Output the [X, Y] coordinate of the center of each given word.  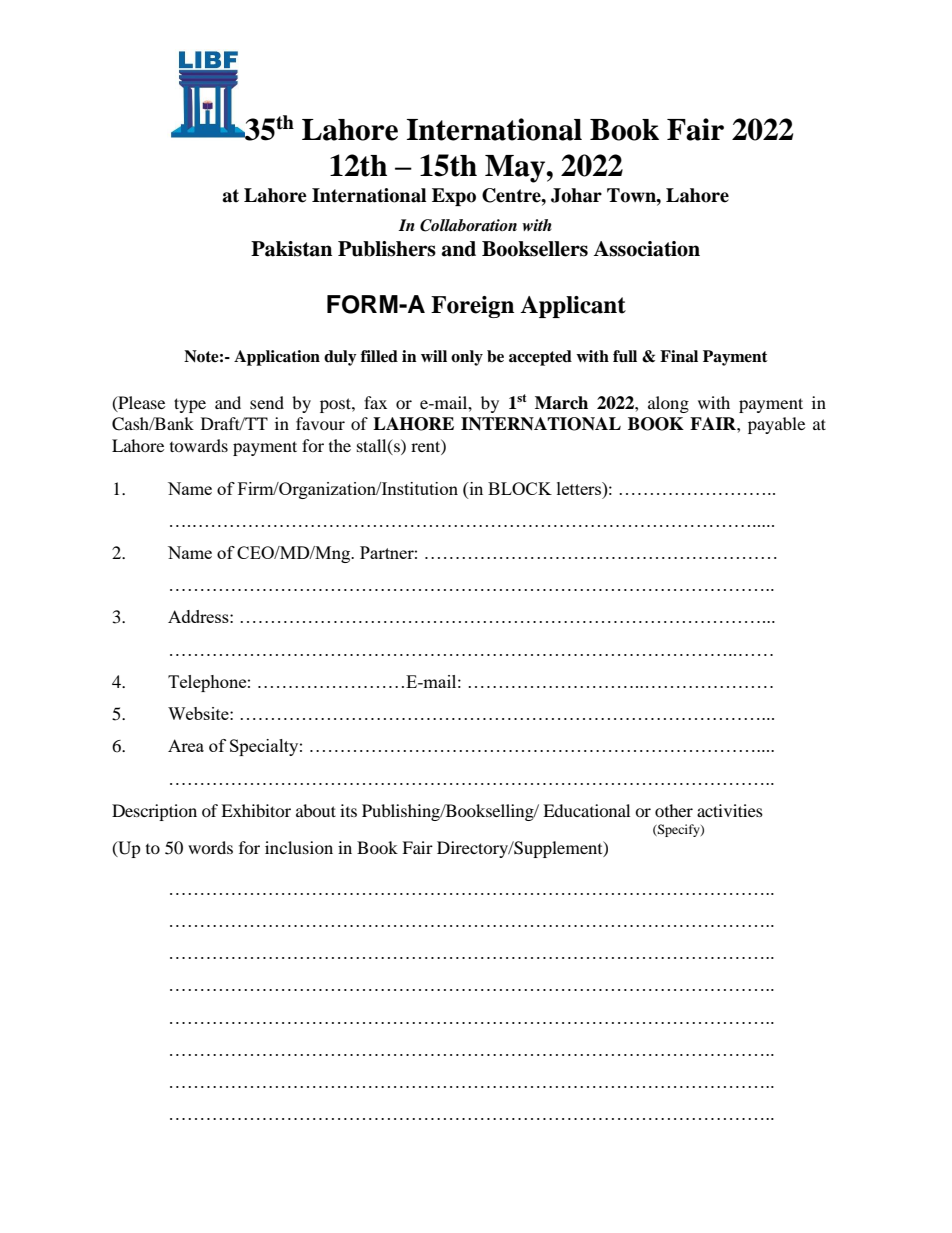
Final [679, 356]
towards [199, 445]
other [674, 810]
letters [580, 488]
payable [776, 425]
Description [154, 812]
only [467, 358]
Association [646, 249]
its [348, 810]
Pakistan [291, 249]
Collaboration [468, 225]
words [210, 847]
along [668, 404]
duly [340, 358]
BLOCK [520, 488]
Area [186, 745]
